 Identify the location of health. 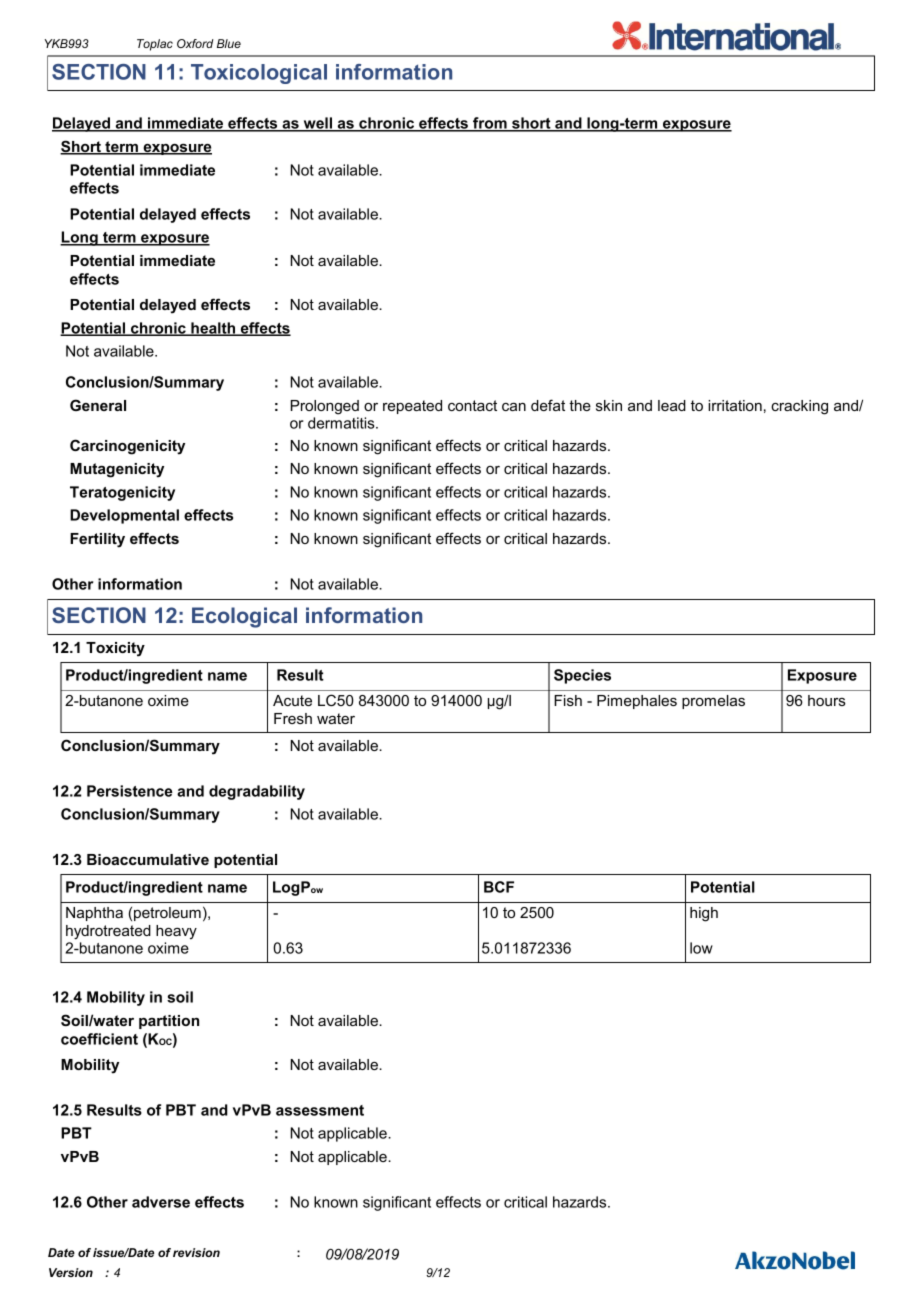
(213, 329).
